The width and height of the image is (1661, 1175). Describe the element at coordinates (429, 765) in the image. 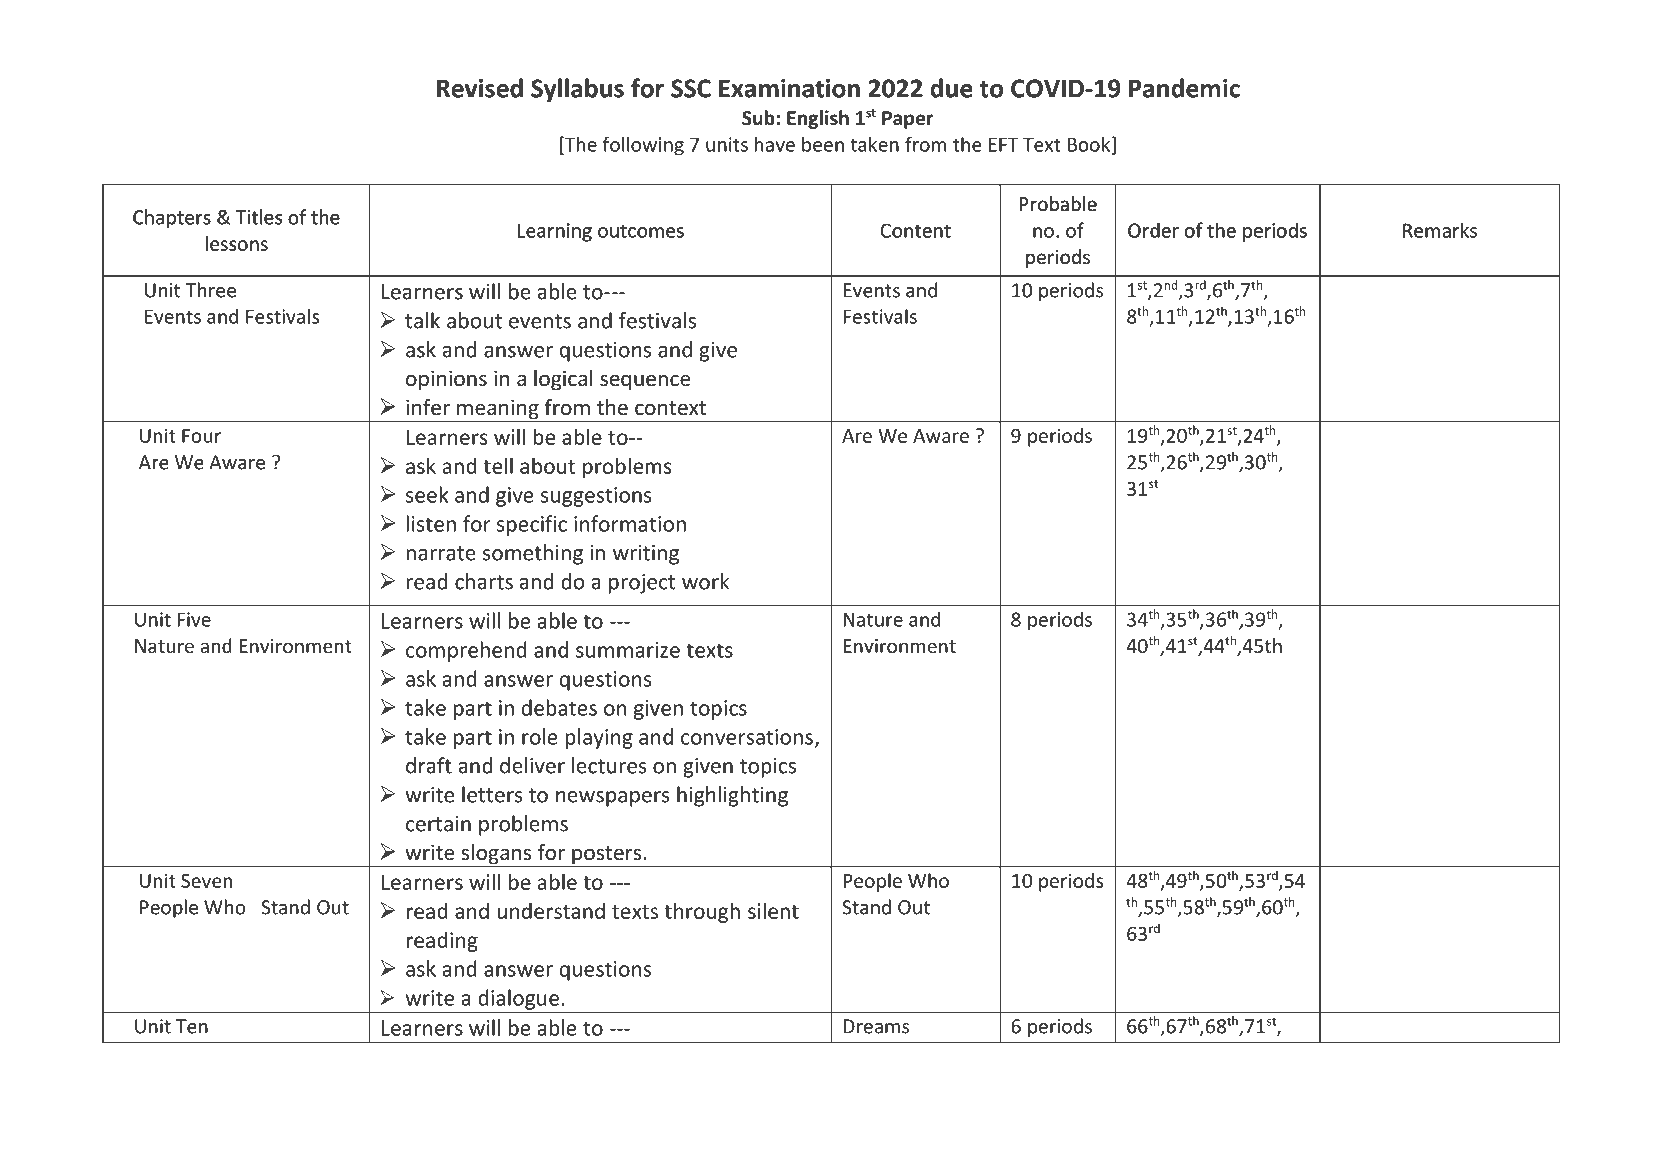

I see `draft` at that location.
